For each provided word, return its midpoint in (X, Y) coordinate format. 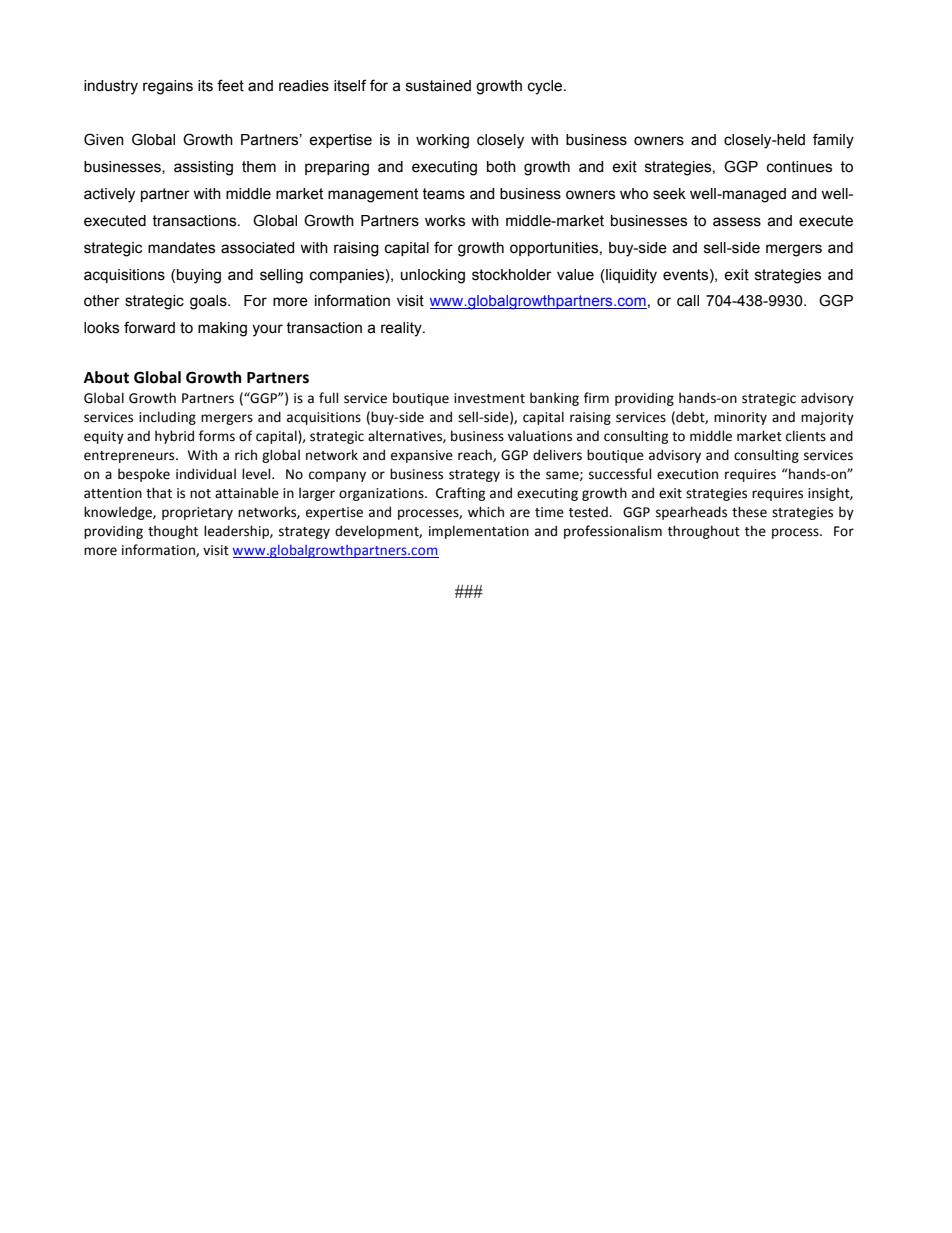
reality (402, 329)
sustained (438, 86)
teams (443, 194)
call (688, 301)
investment (489, 398)
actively (109, 195)
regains (168, 87)
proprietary (197, 513)
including (167, 418)
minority (740, 418)
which (486, 511)
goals (209, 302)
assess (737, 222)
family (833, 141)
